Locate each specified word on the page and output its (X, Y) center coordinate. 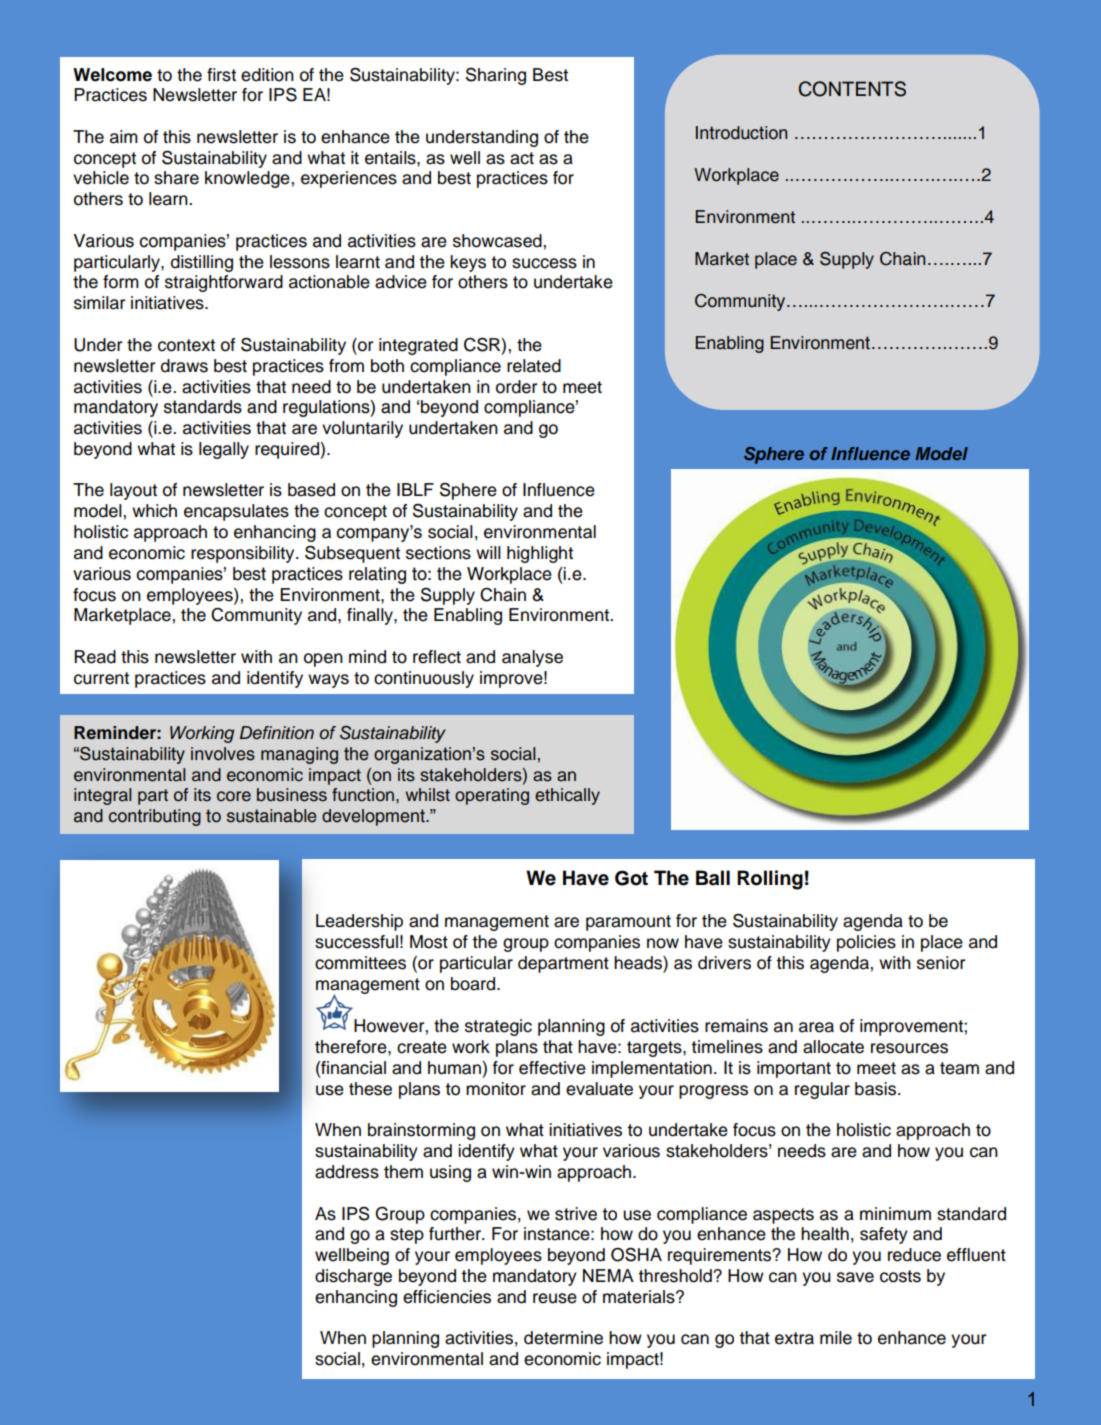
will (488, 552)
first (221, 75)
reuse (555, 1298)
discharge (353, 1277)
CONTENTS (852, 89)
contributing (155, 817)
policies (866, 943)
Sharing (496, 76)
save (855, 1277)
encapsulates (236, 512)
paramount (628, 923)
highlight (540, 554)
